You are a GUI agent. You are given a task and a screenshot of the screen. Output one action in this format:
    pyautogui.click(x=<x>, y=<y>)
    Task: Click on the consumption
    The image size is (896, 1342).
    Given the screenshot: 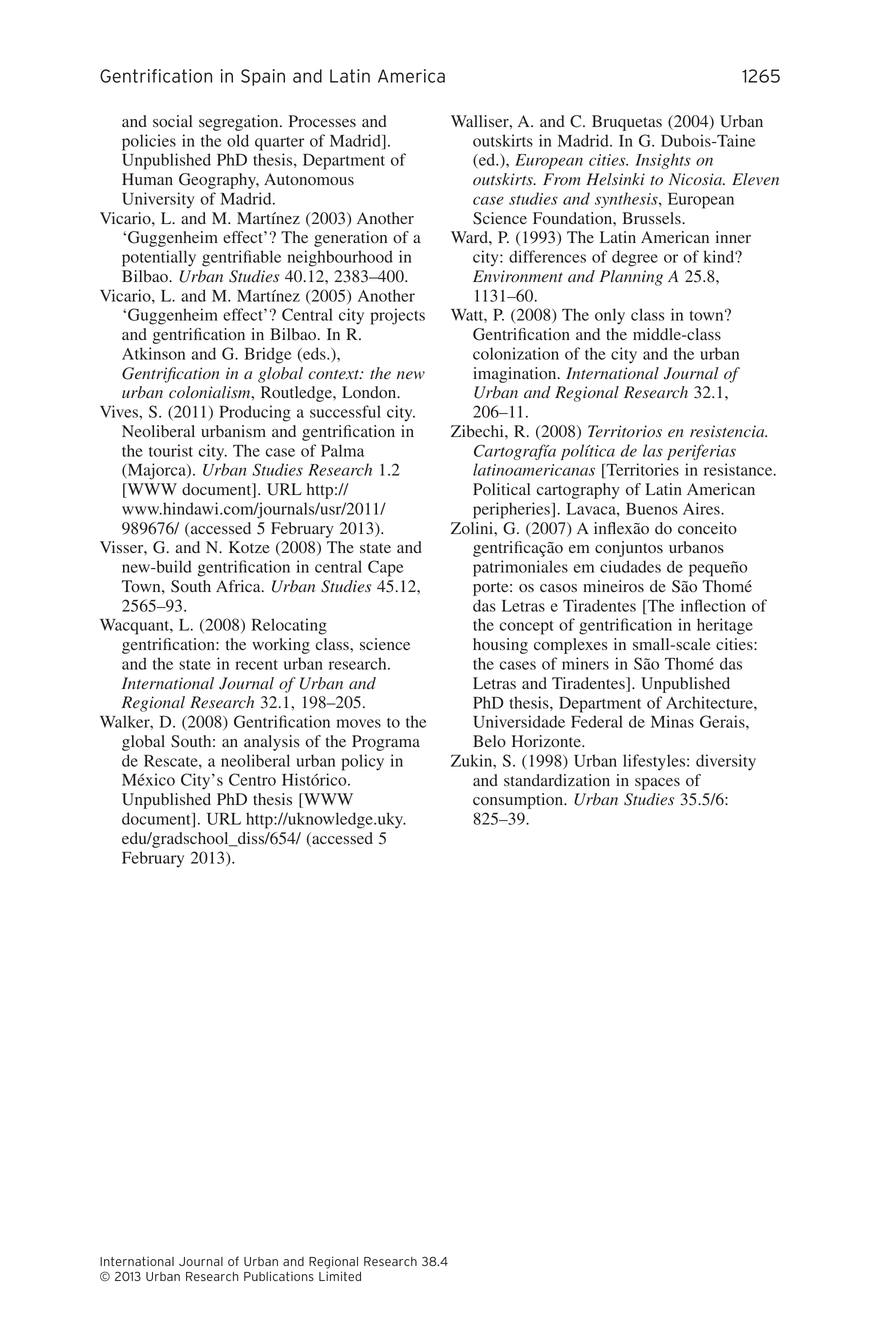 What is the action you would take?
    pyautogui.click(x=519, y=801)
